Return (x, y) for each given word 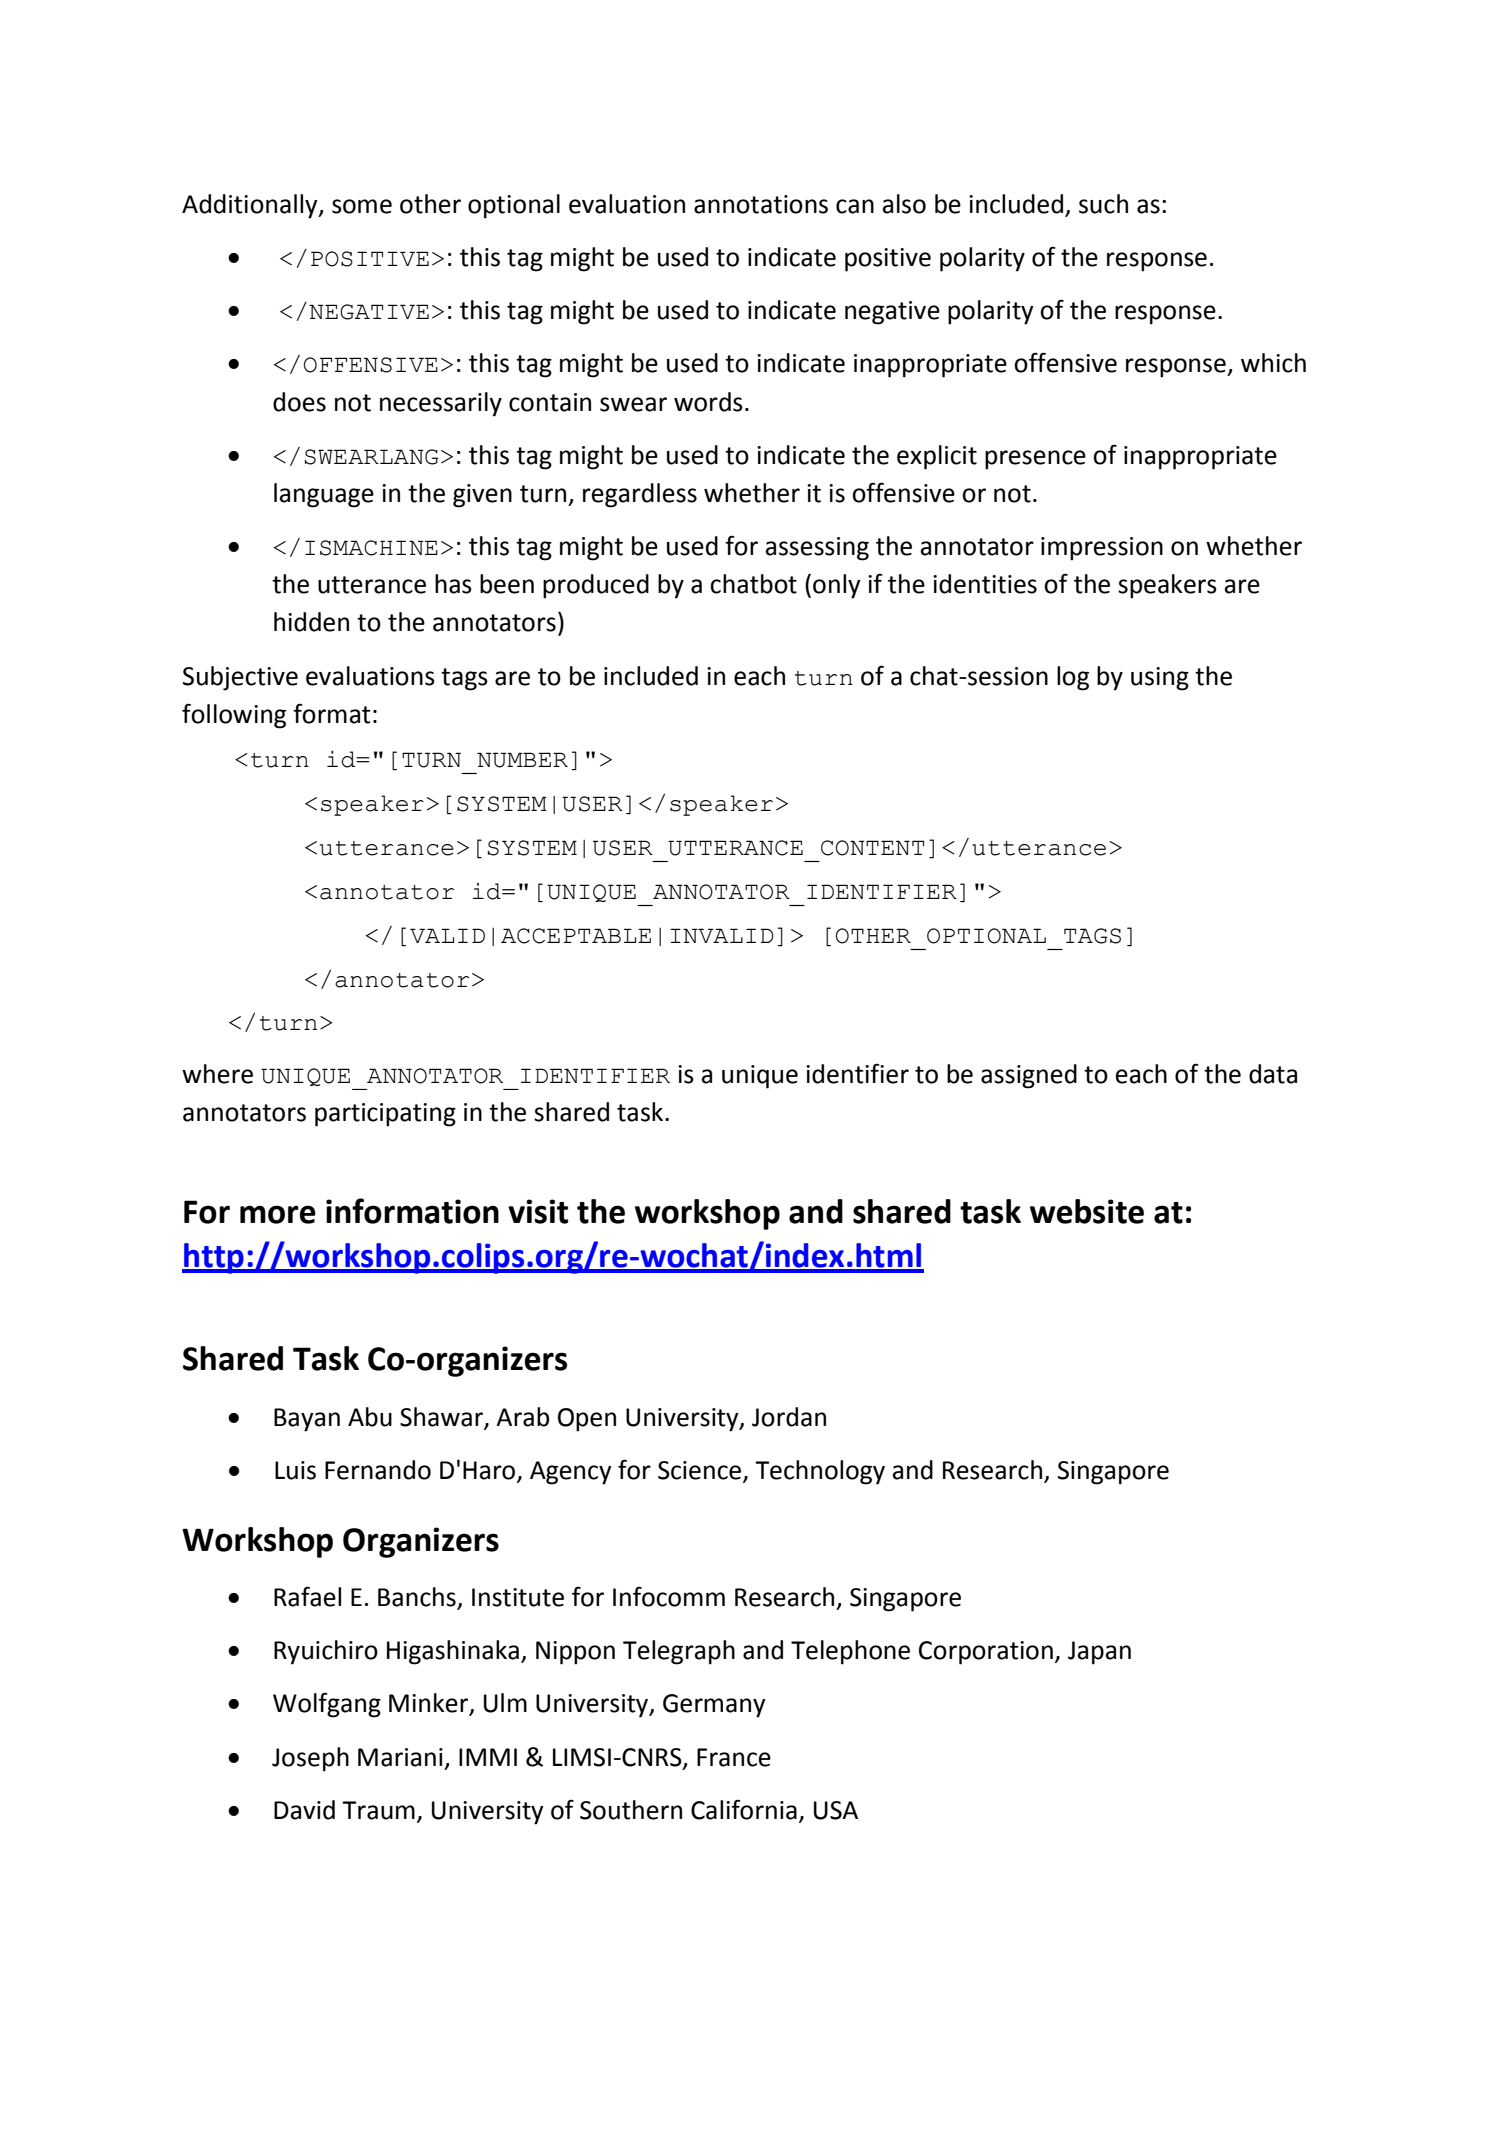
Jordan (789, 1417)
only (837, 586)
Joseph (310, 1759)
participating (385, 1115)
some (362, 206)
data (1273, 1074)
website (1087, 1211)
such (1103, 204)
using (1160, 679)
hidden (311, 622)
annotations (761, 204)
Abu (370, 1417)
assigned (1029, 1076)
